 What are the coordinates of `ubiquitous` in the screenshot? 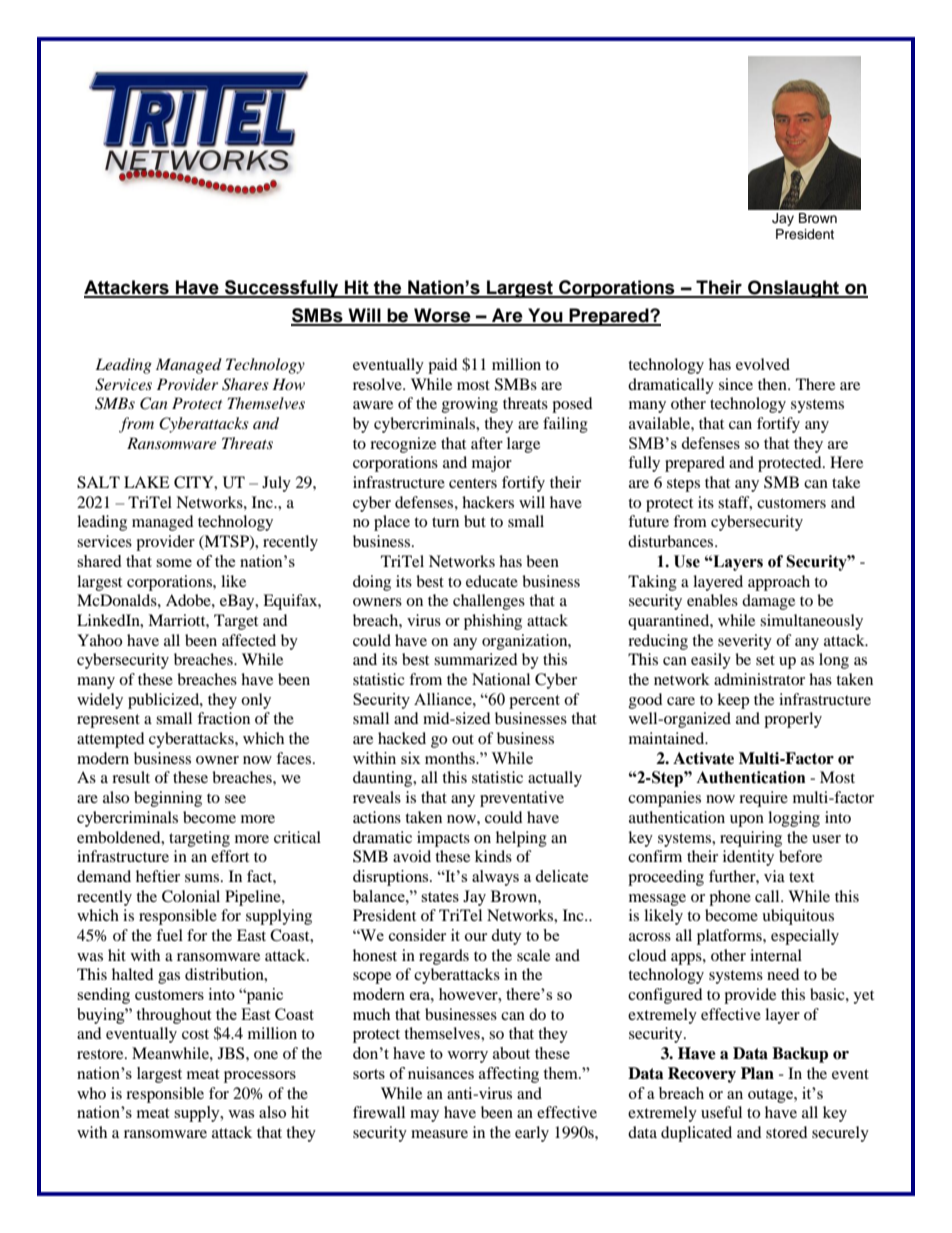 It's located at (798, 917).
